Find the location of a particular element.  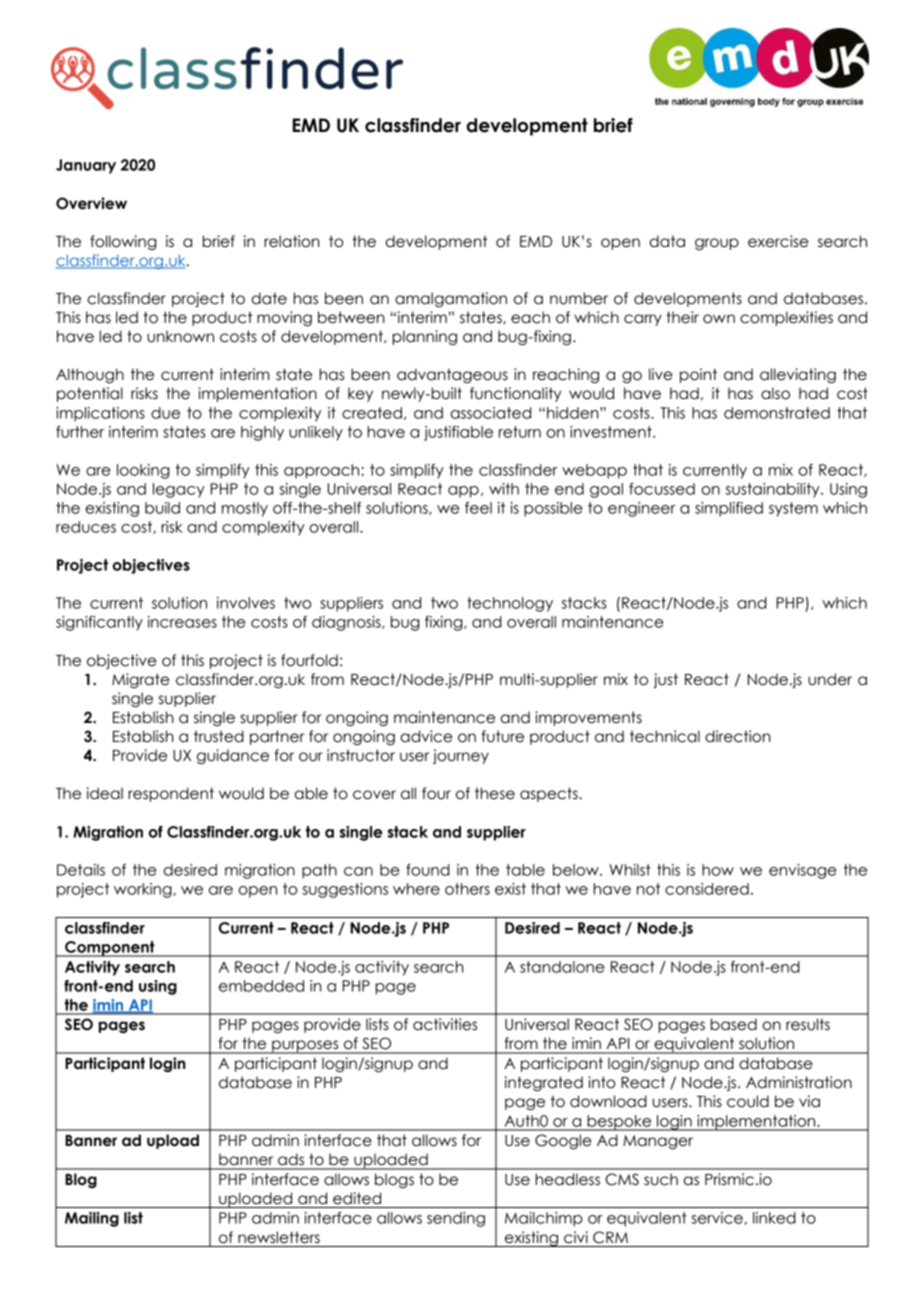

direction is located at coordinates (738, 736).
